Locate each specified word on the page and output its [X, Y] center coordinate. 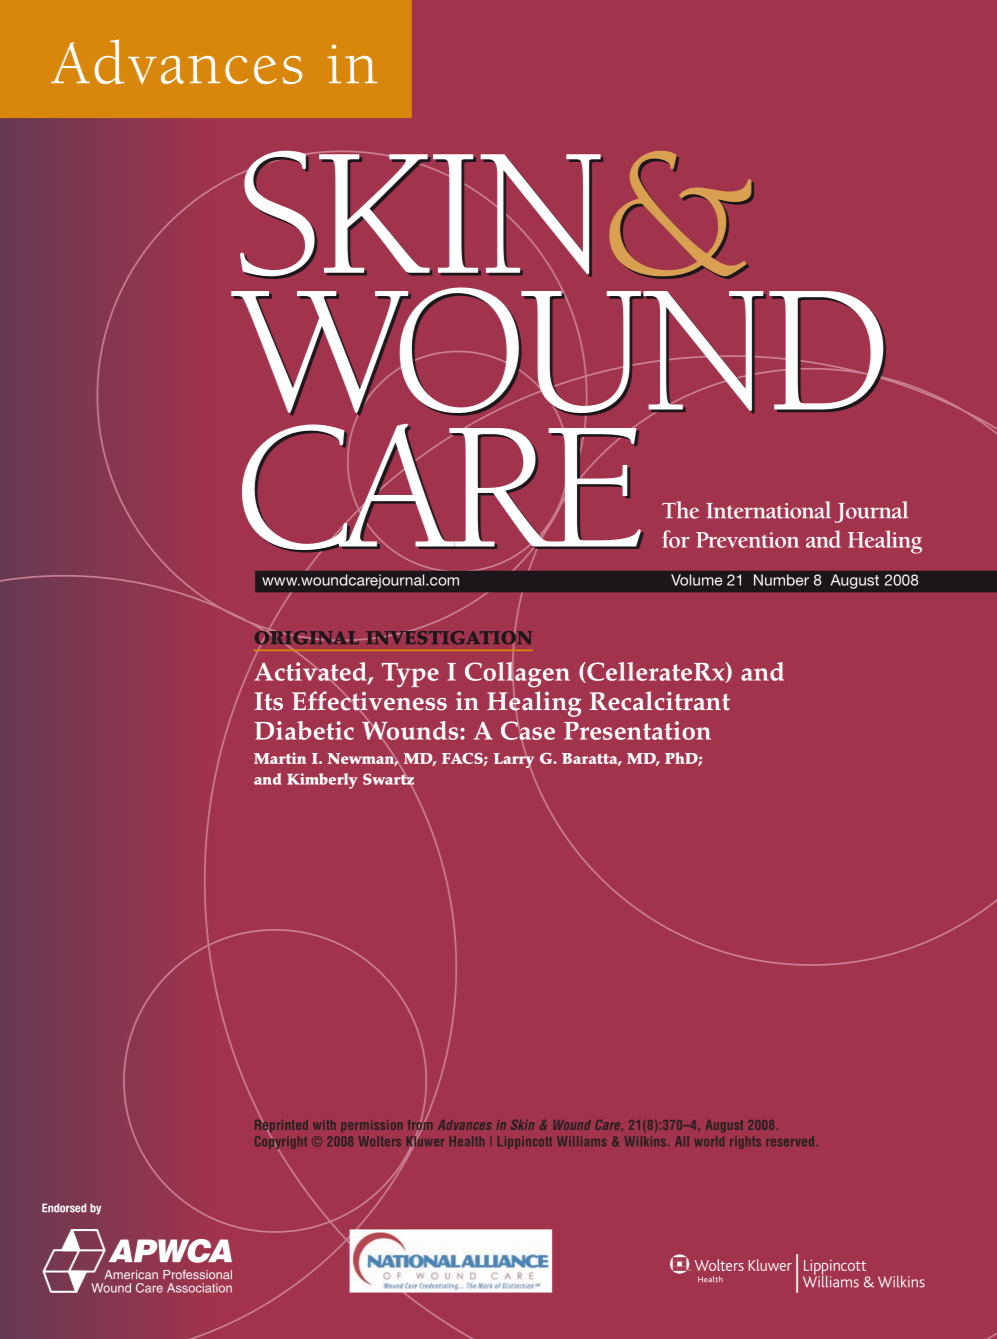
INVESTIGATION [448, 637]
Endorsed [64, 1208]
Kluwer [425, 1141]
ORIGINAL [308, 637]
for [676, 539]
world [709, 1141]
